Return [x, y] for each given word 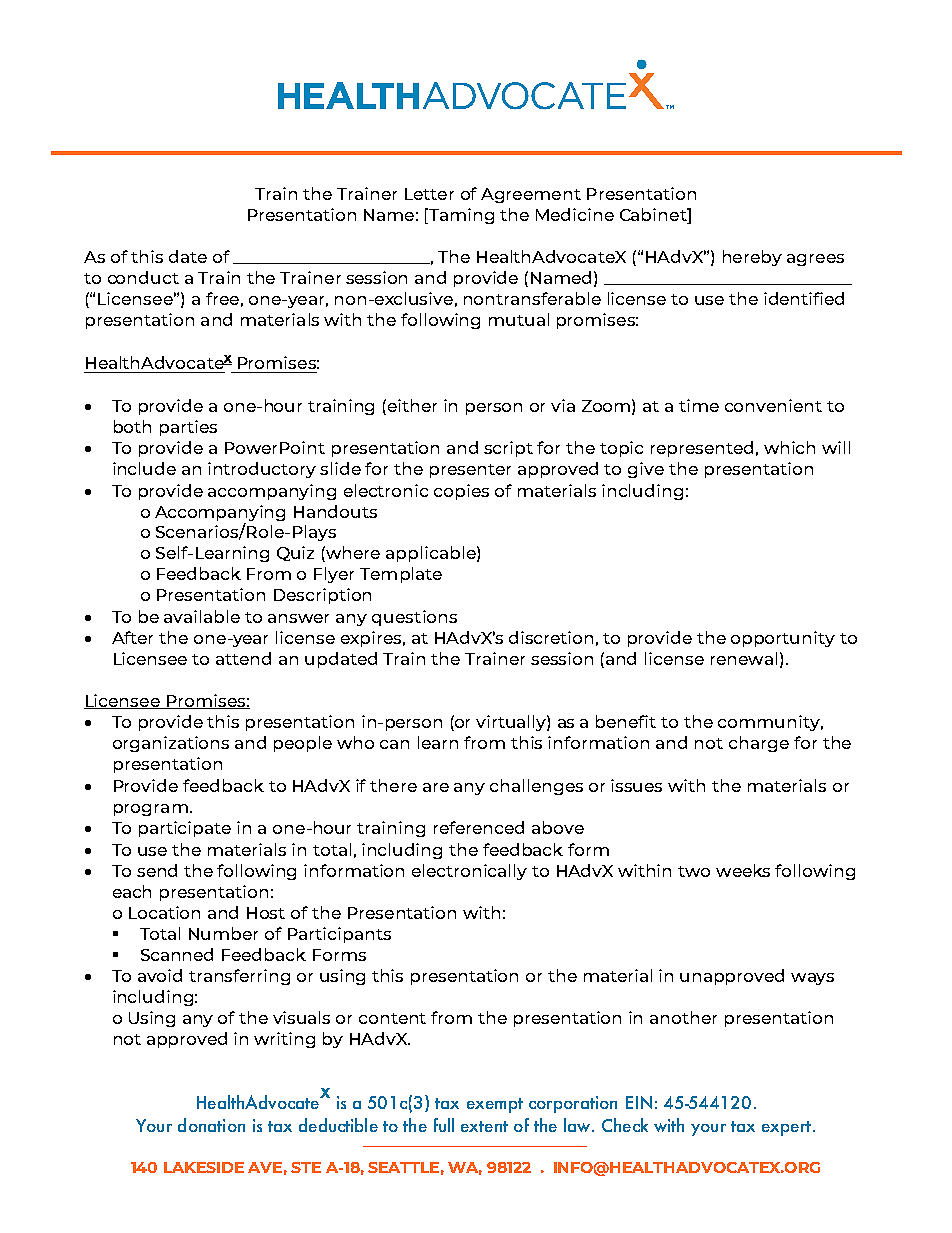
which [789, 447]
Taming [460, 216]
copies [461, 492]
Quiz [295, 553]
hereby [752, 258]
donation [211, 1125]
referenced [479, 827]
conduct [143, 277]
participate [185, 829]
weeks [743, 870]
